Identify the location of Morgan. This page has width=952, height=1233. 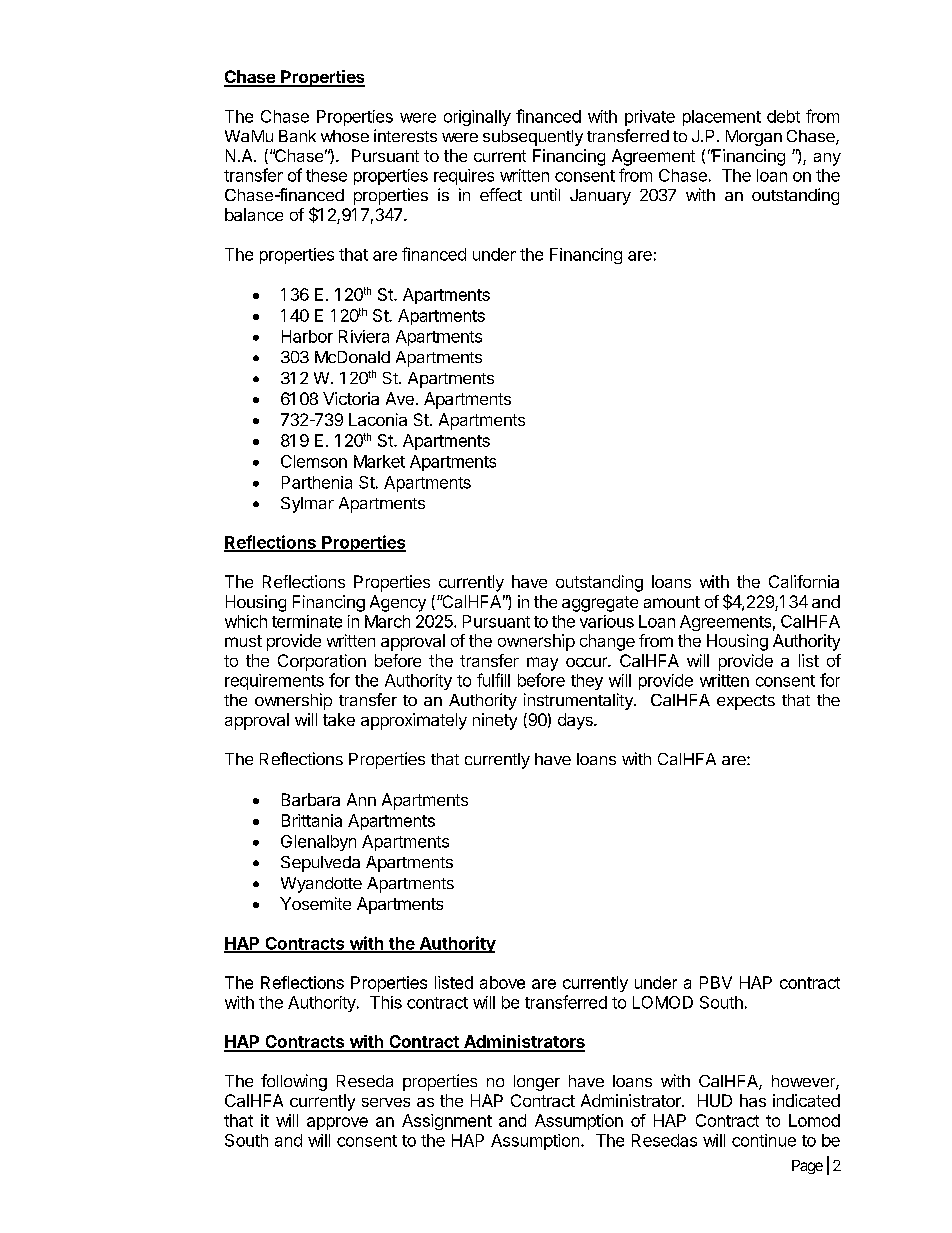
(754, 138).
